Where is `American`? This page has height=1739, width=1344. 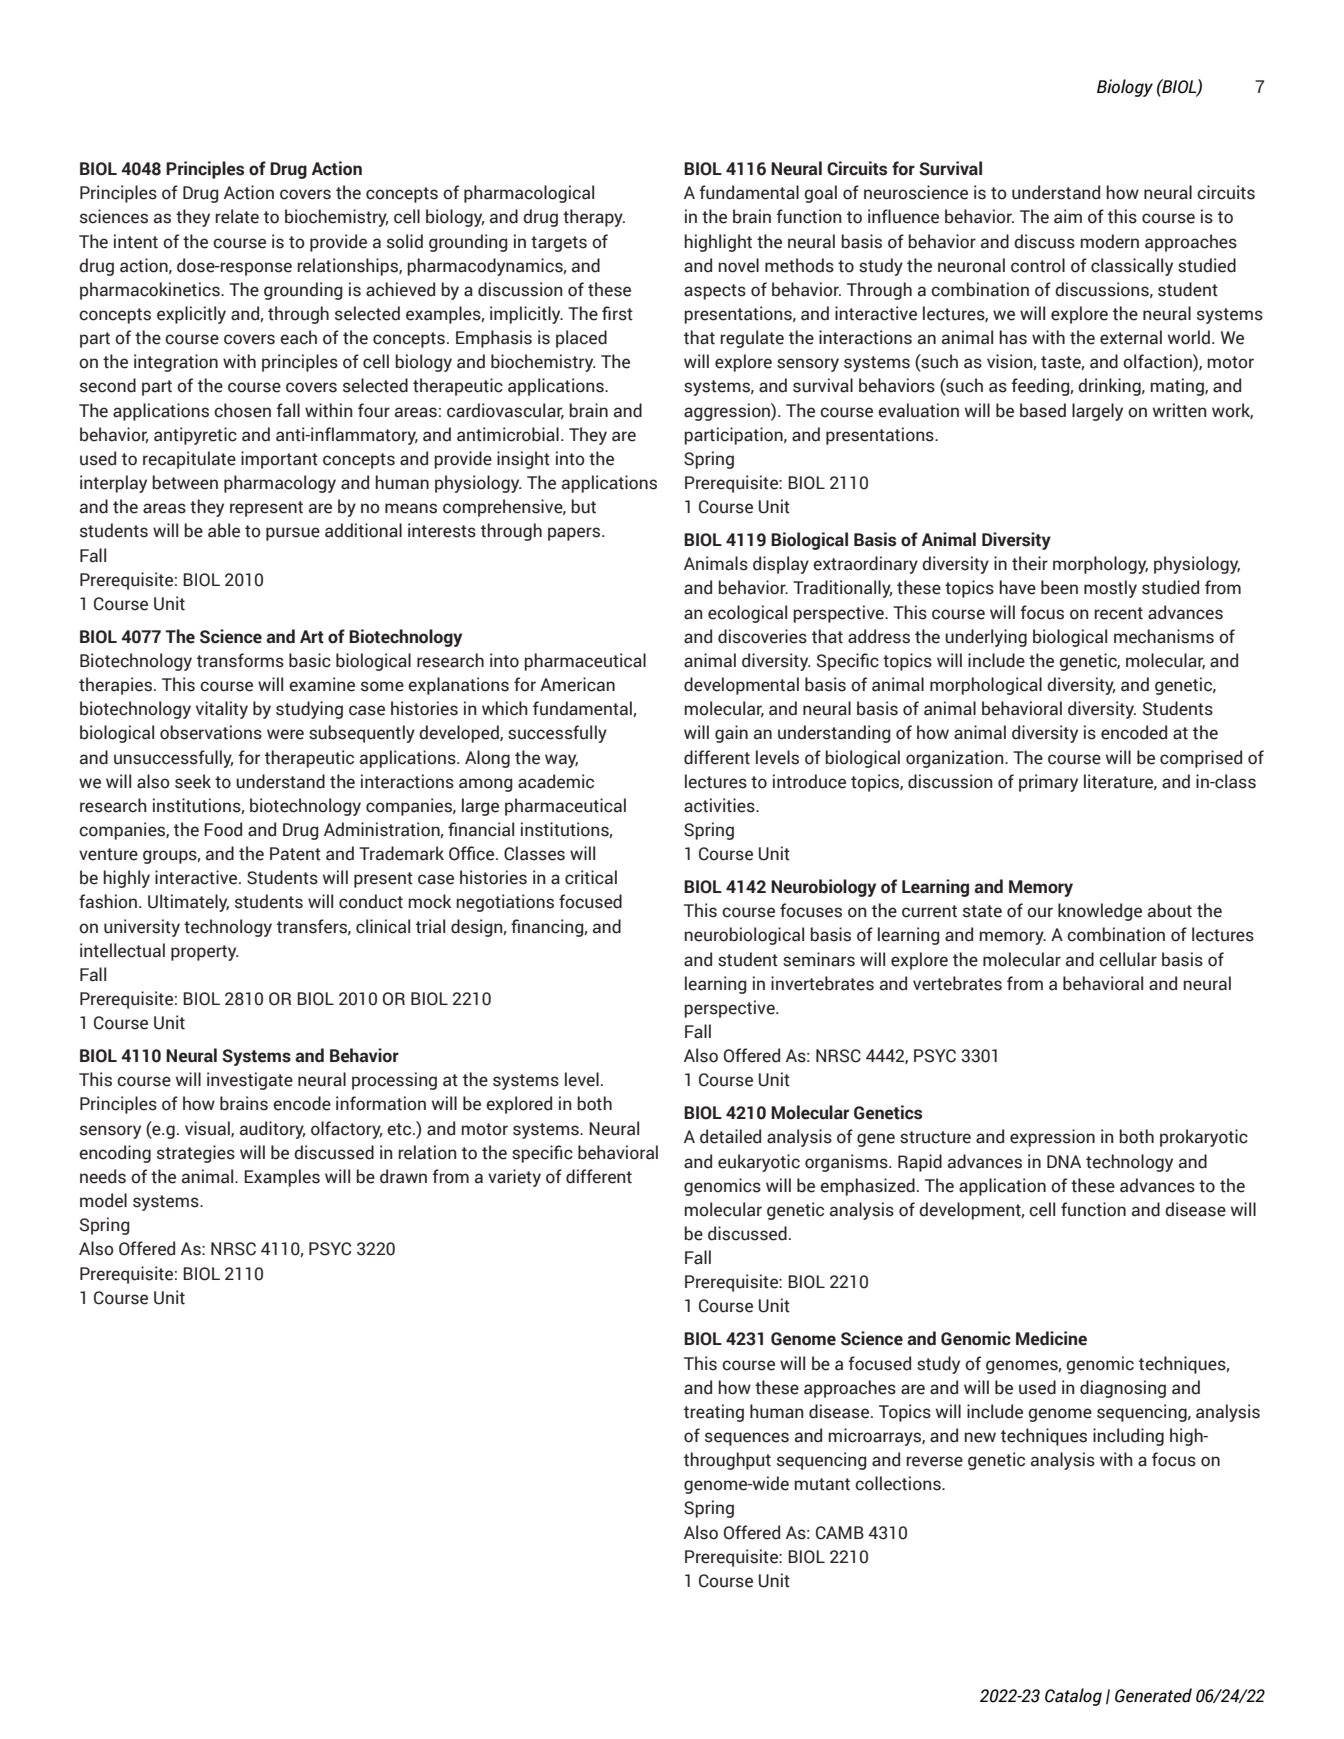
American is located at coordinates (577, 684).
